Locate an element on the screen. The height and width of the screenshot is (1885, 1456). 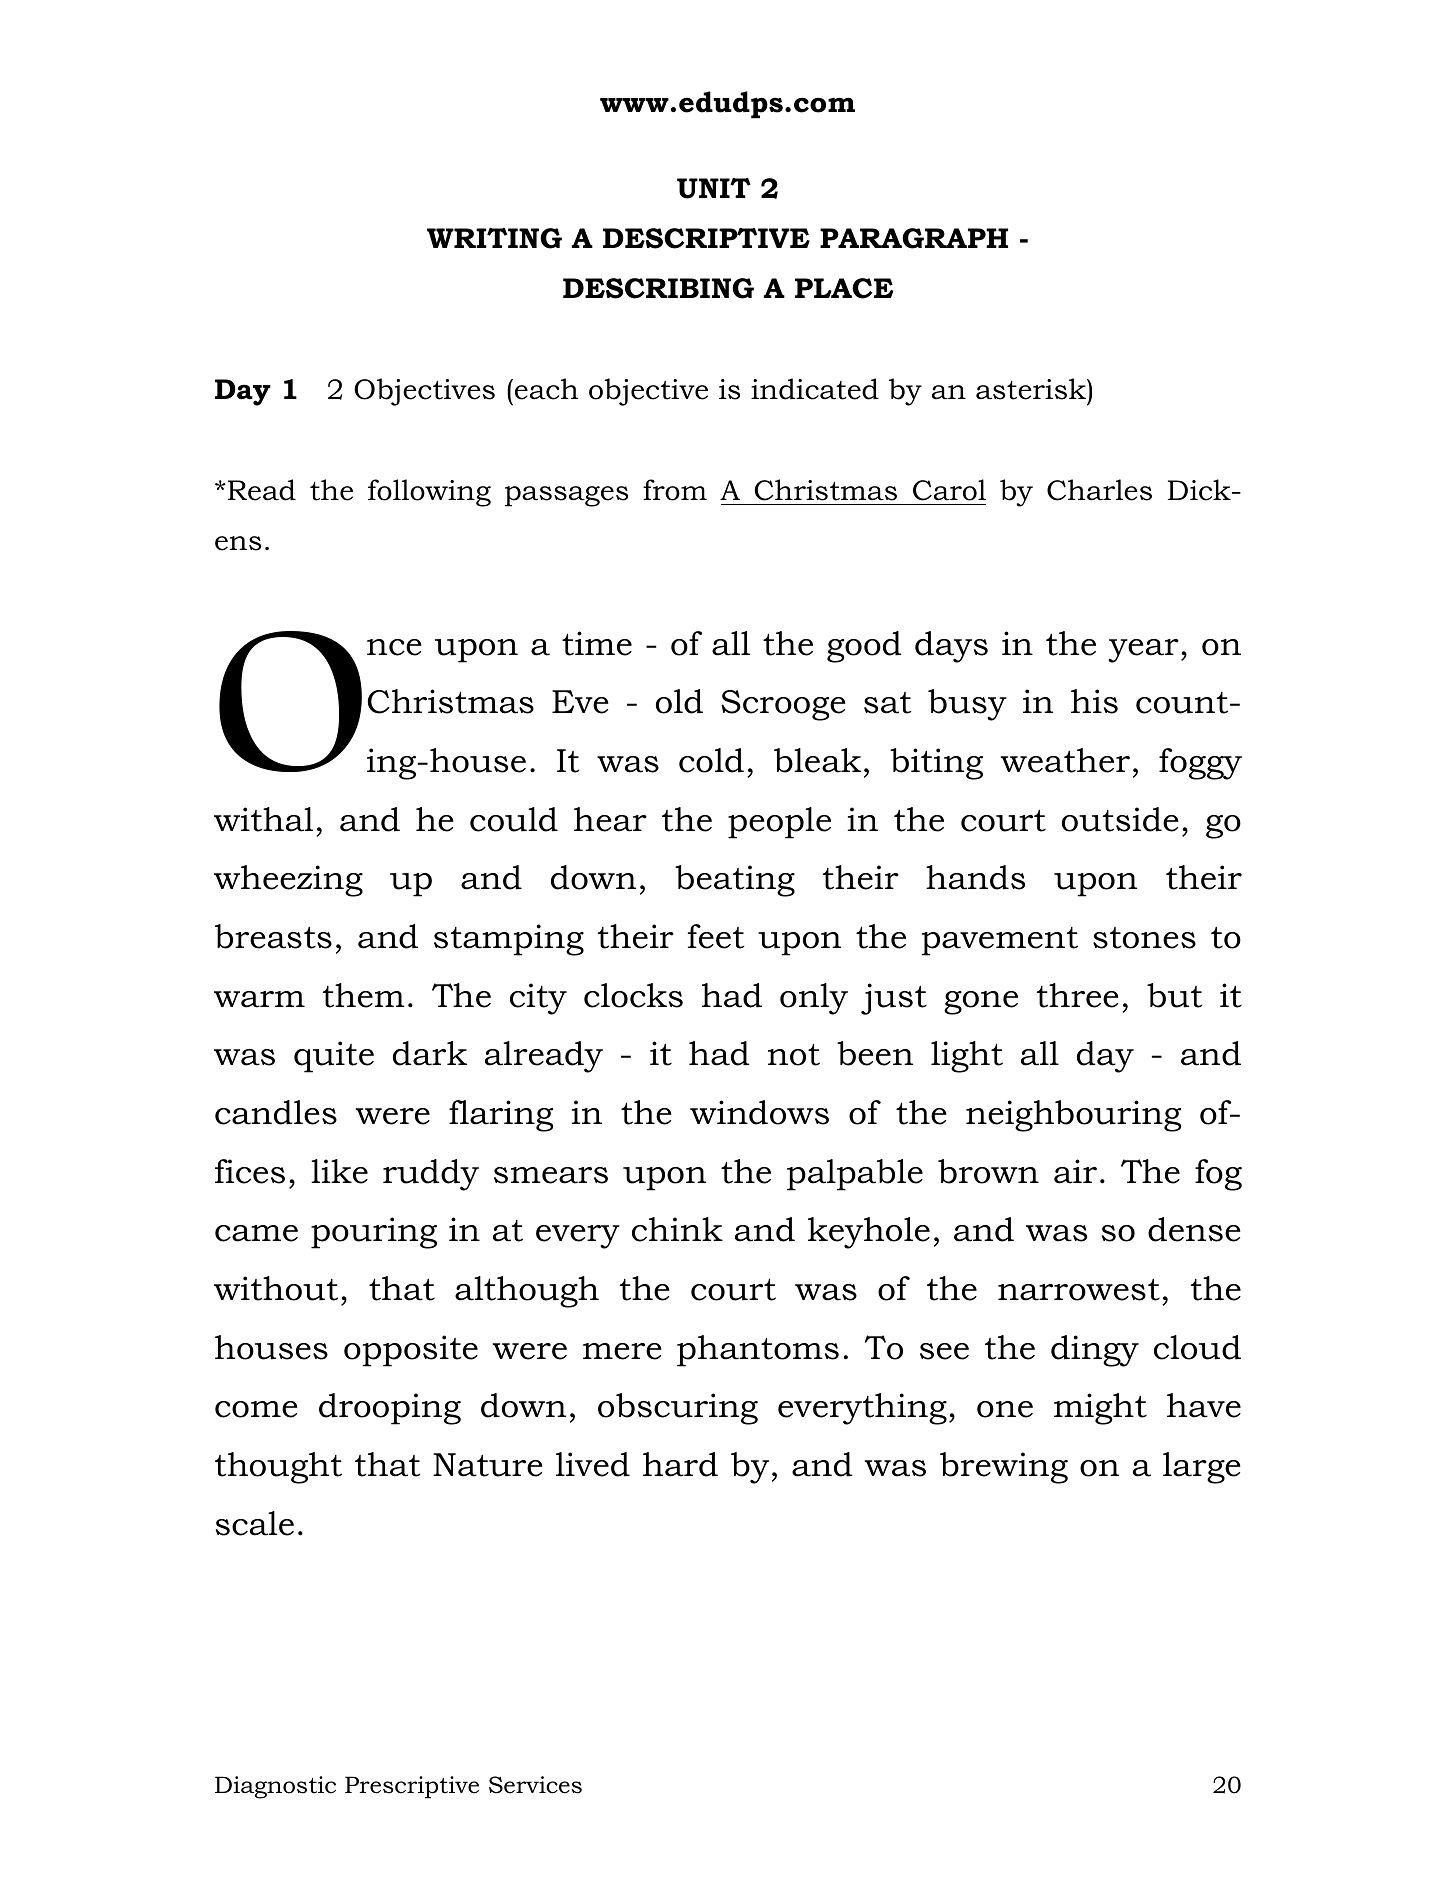
following is located at coordinates (429, 493).
